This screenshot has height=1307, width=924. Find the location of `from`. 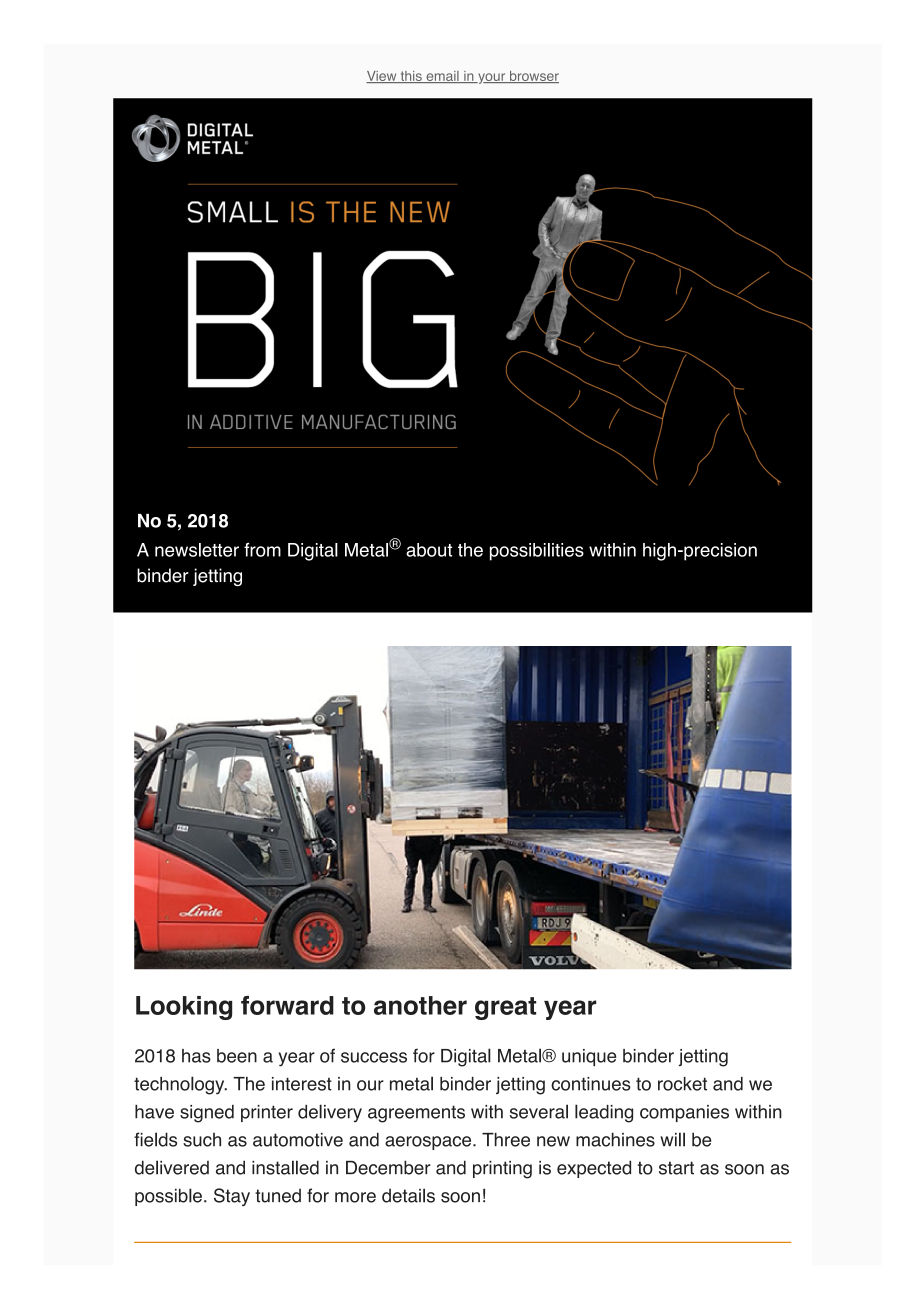

from is located at coordinates (262, 550).
